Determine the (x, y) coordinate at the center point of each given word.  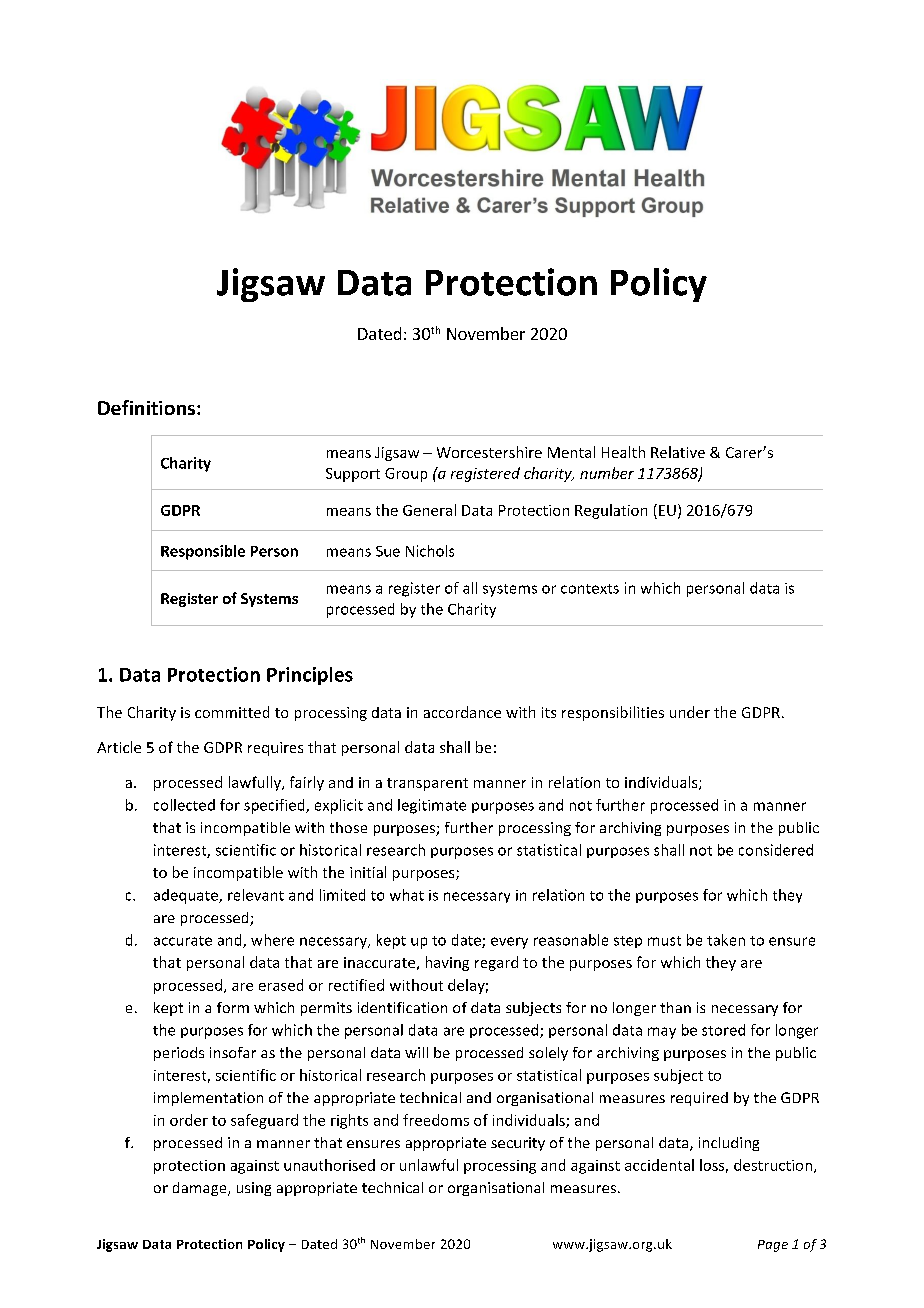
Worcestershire (489, 452)
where (272, 940)
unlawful (429, 1165)
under (690, 712)
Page (773, 1246)
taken (726, 940)
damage (201, 1189)
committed (232, 712)
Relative (678, 452)
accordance (462, 712)
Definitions (146, 407)
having (447, 963)
